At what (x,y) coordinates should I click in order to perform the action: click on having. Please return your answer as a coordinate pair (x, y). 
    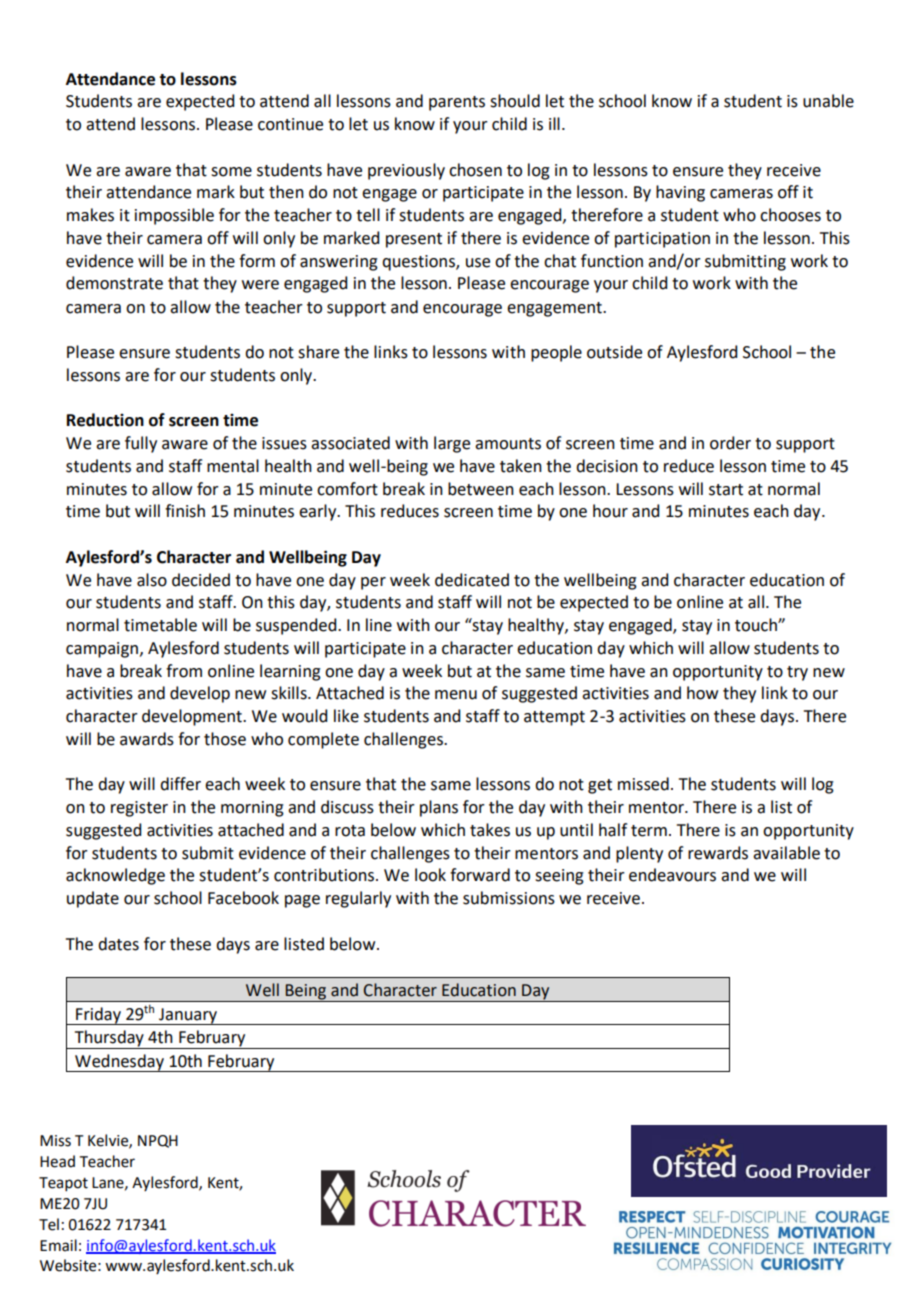
    Looking at the image, I should click on (680, 193).
